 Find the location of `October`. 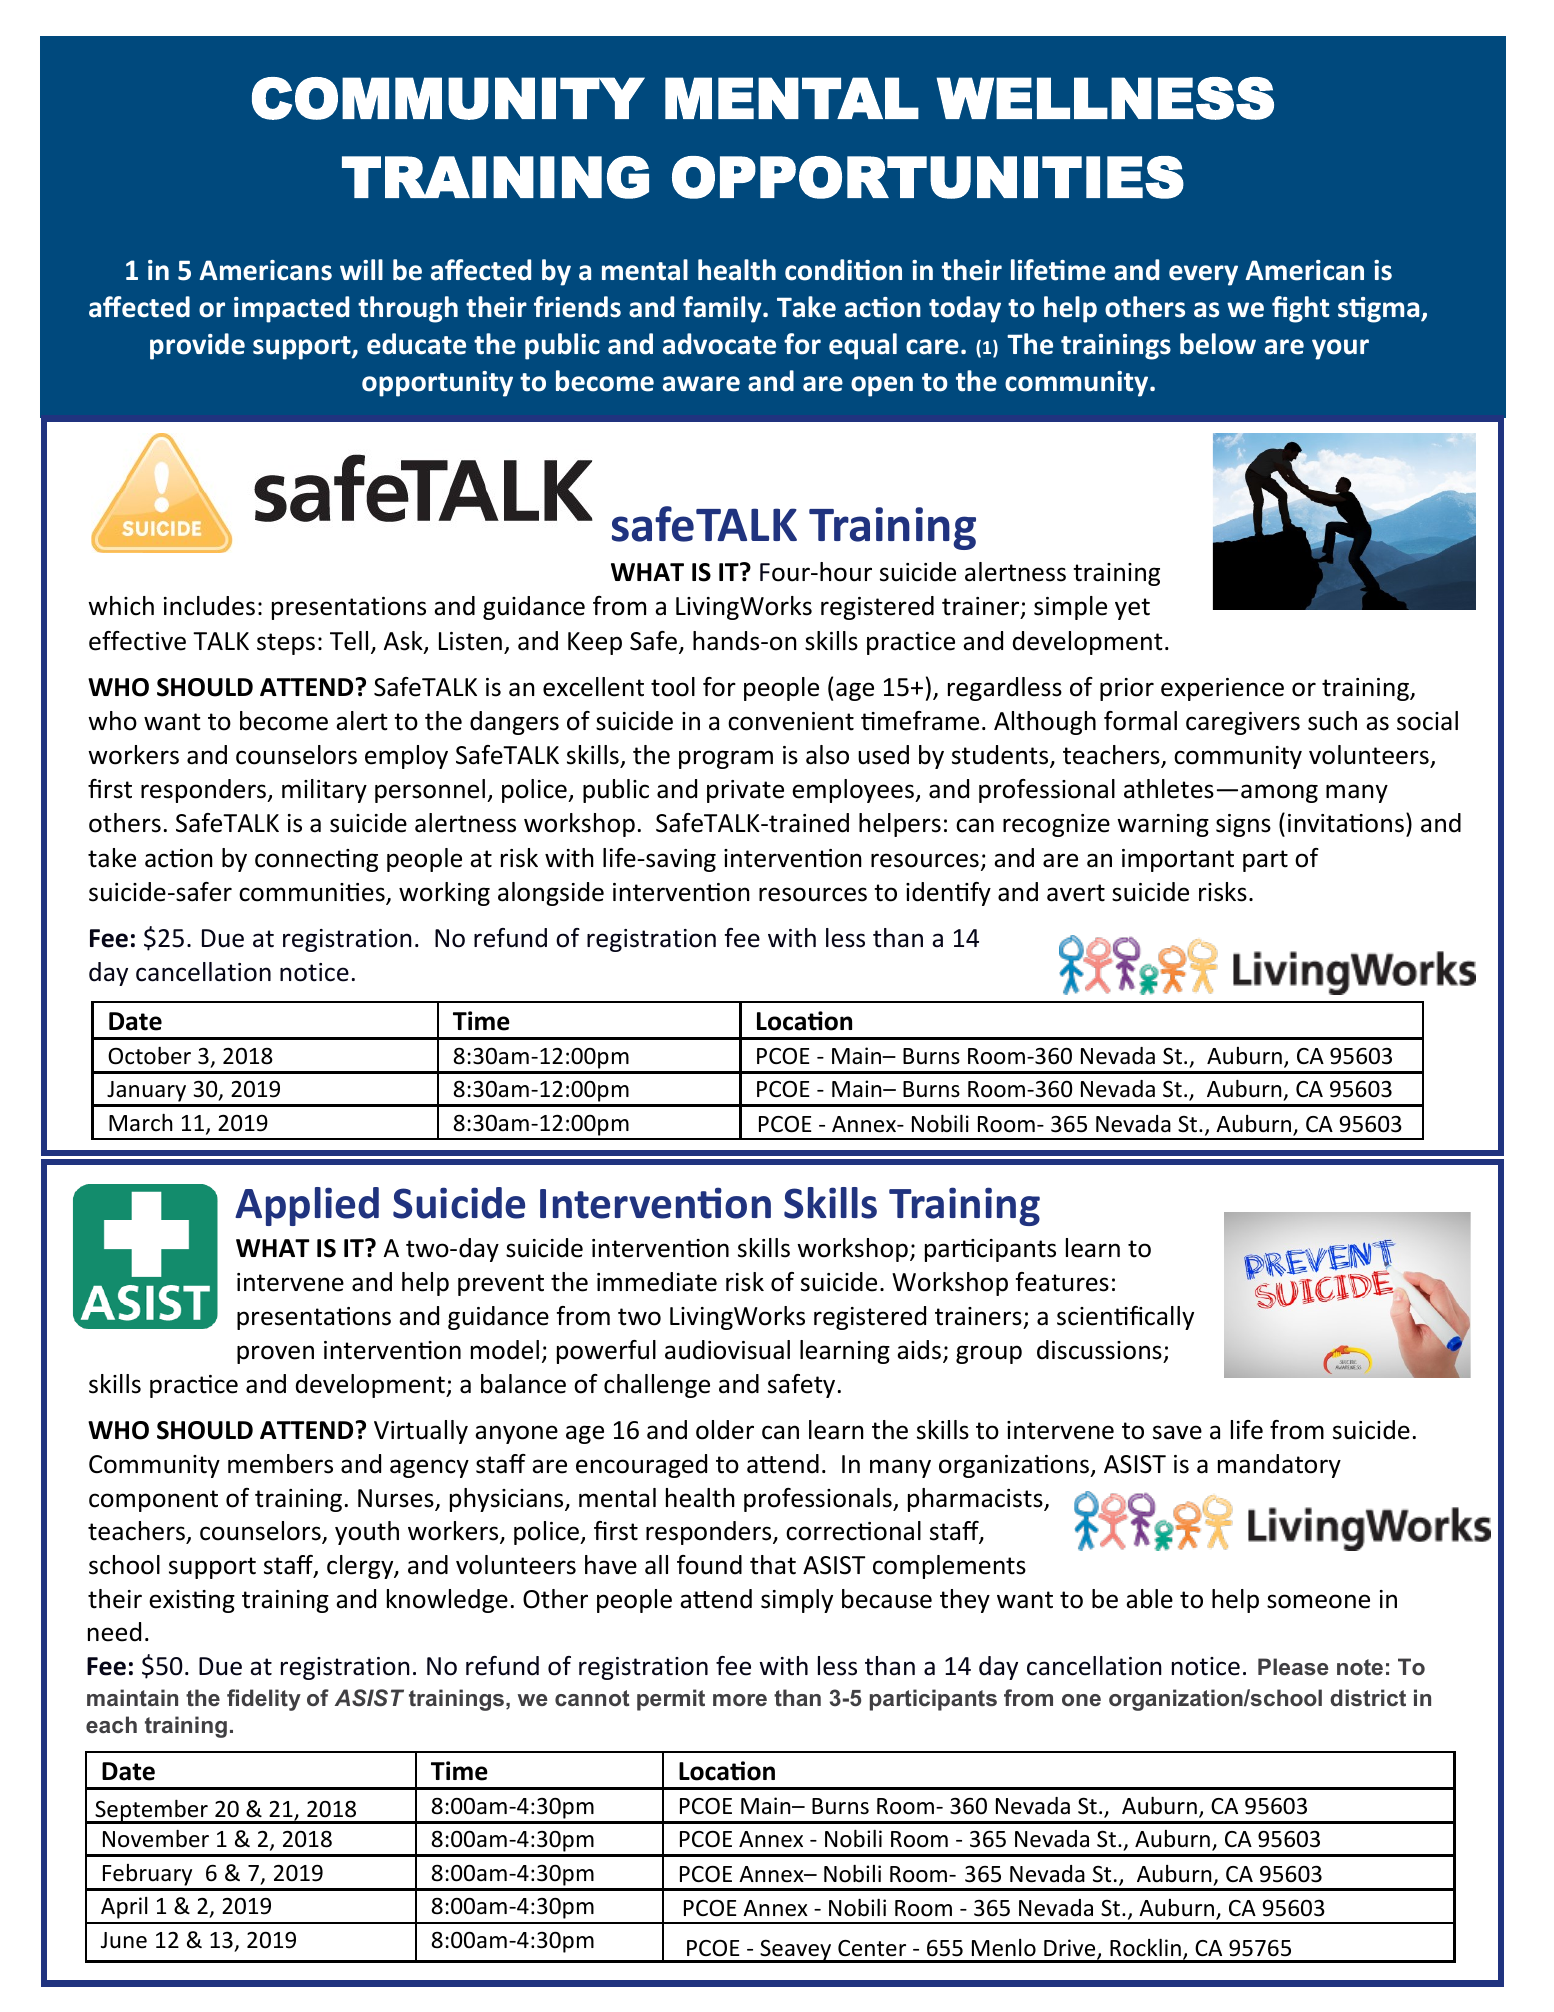

October is located at coordinates (149, 1056).
